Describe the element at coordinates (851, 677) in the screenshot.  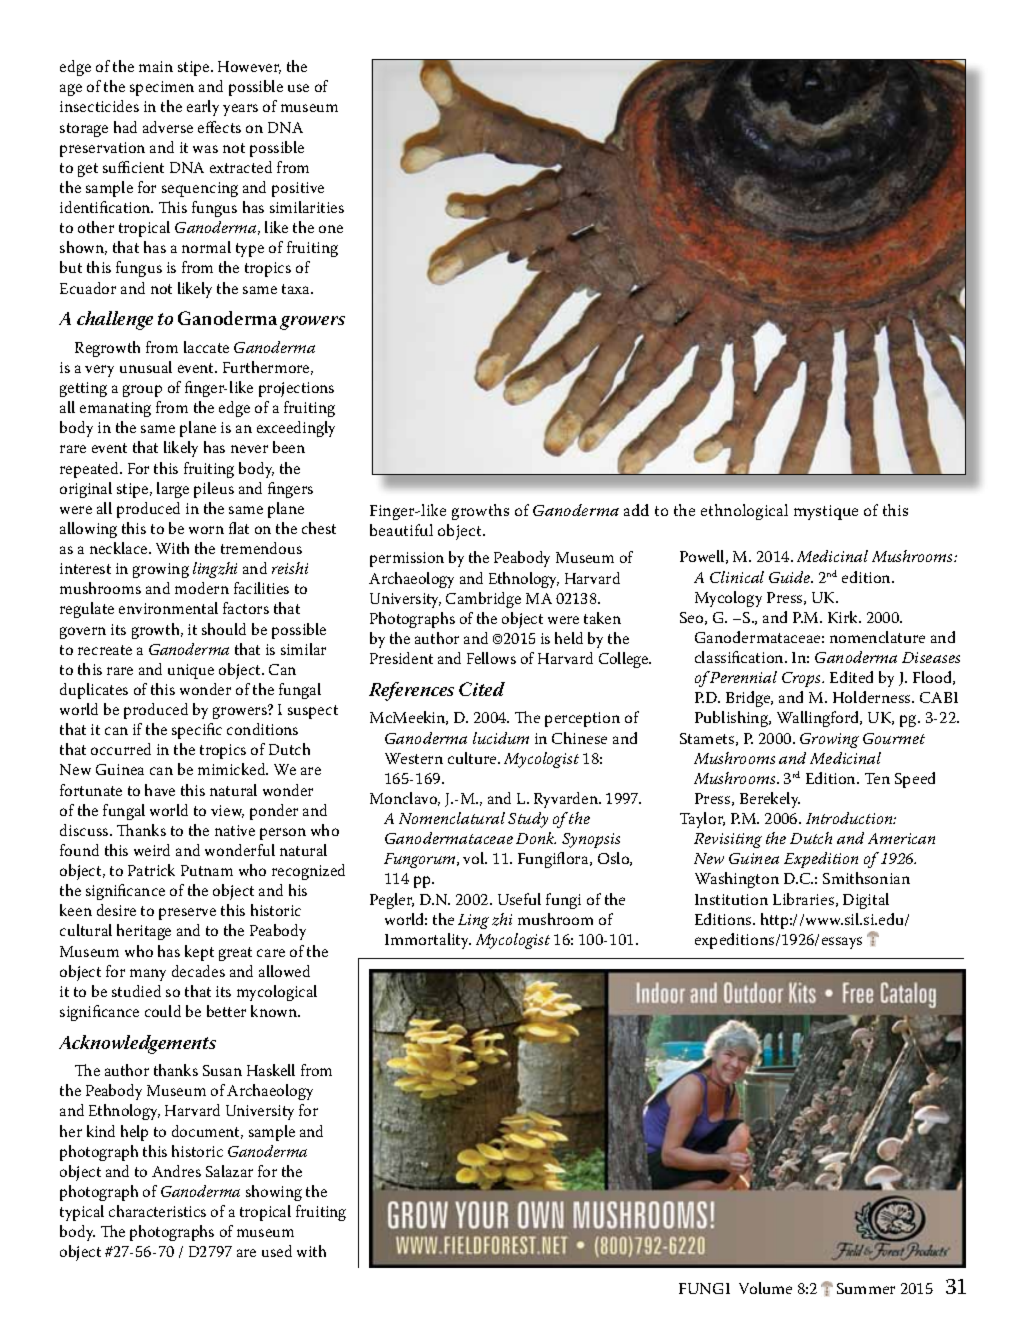
I see `Edited` at that location.
